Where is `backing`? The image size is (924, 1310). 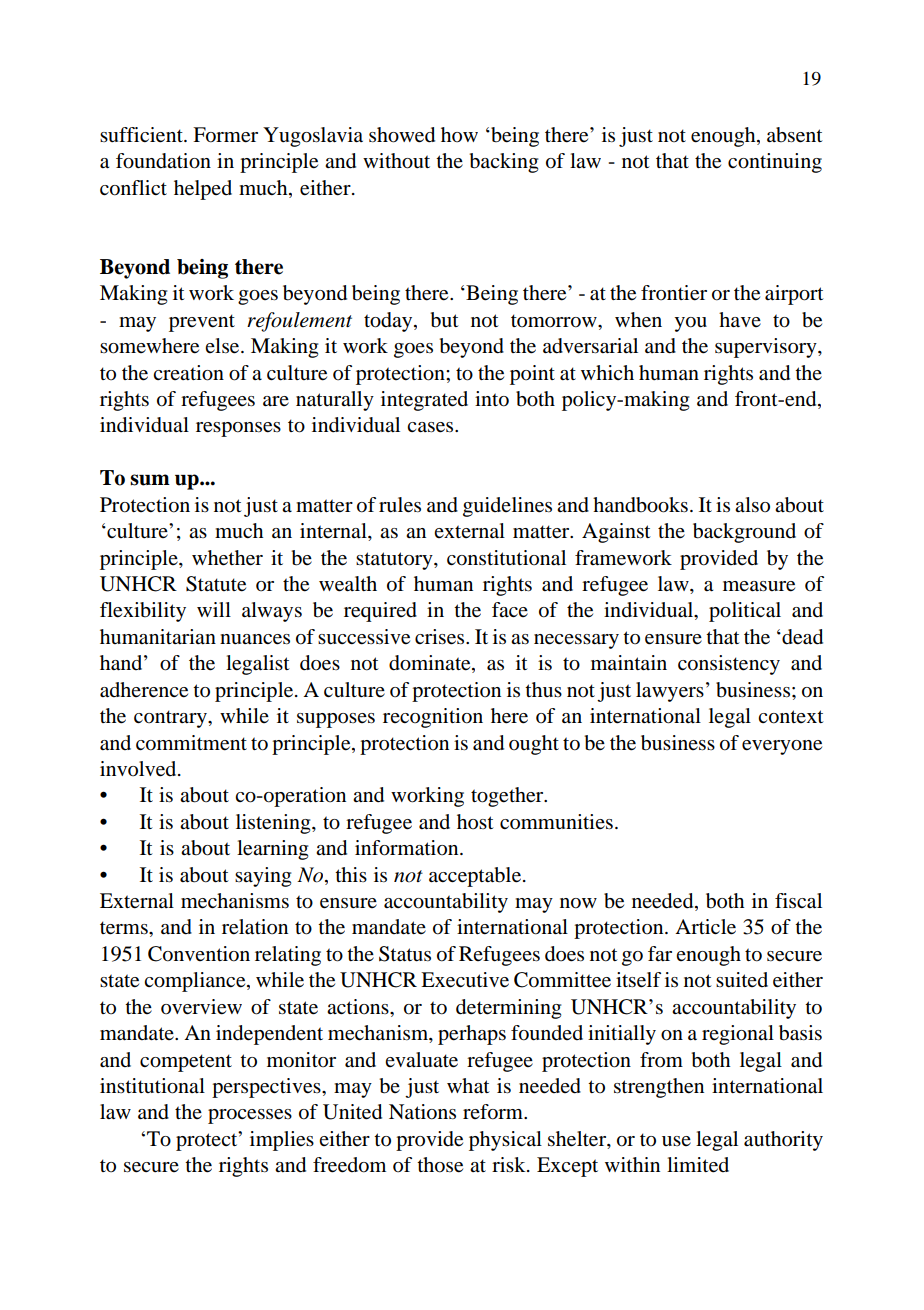 backing is located at coordinates (503, 163).
